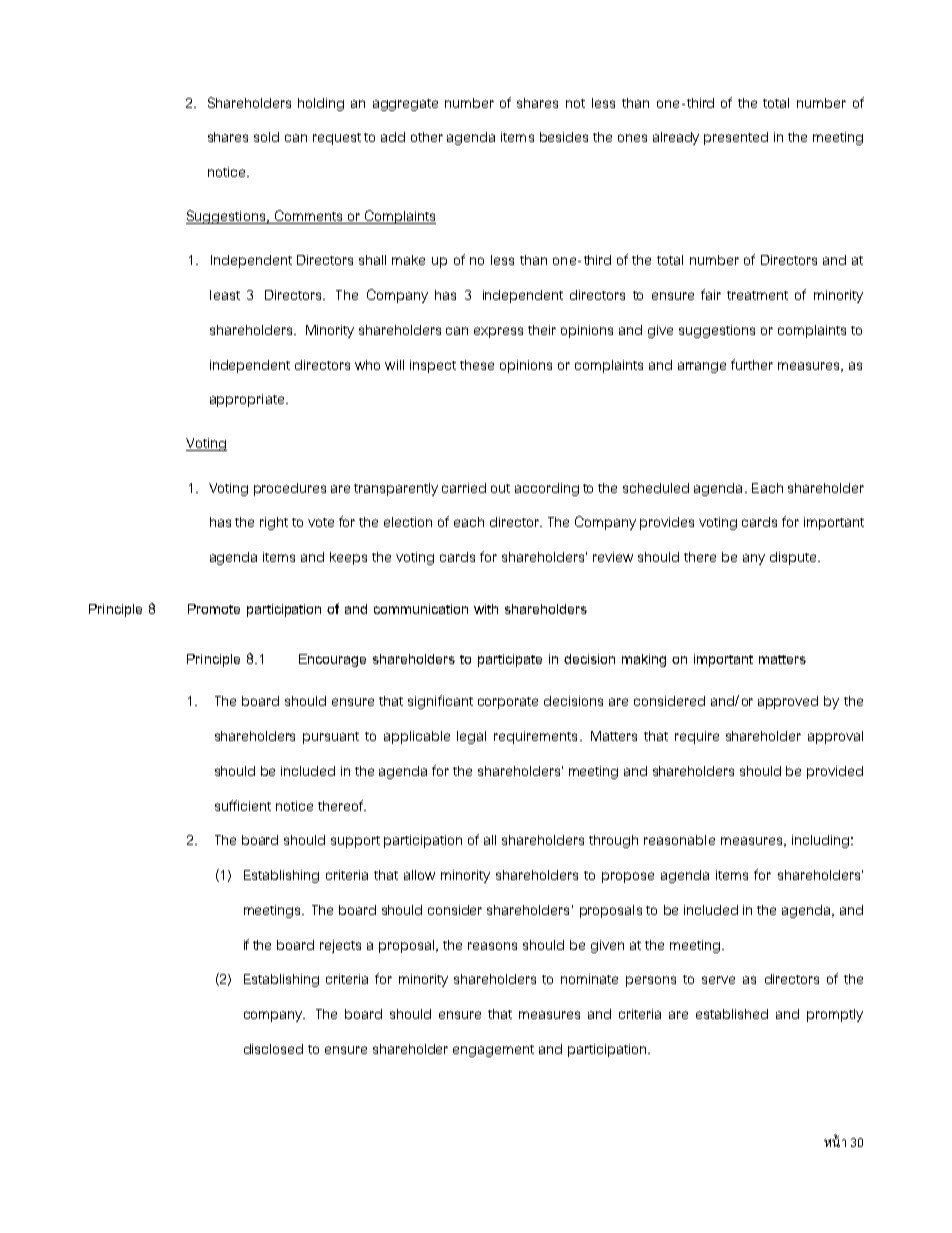 The width and height of the screenshot is (952, 1233). Describe the element at coordinates (493, 1051) in the screenshot. I see `engagement` at that location.
